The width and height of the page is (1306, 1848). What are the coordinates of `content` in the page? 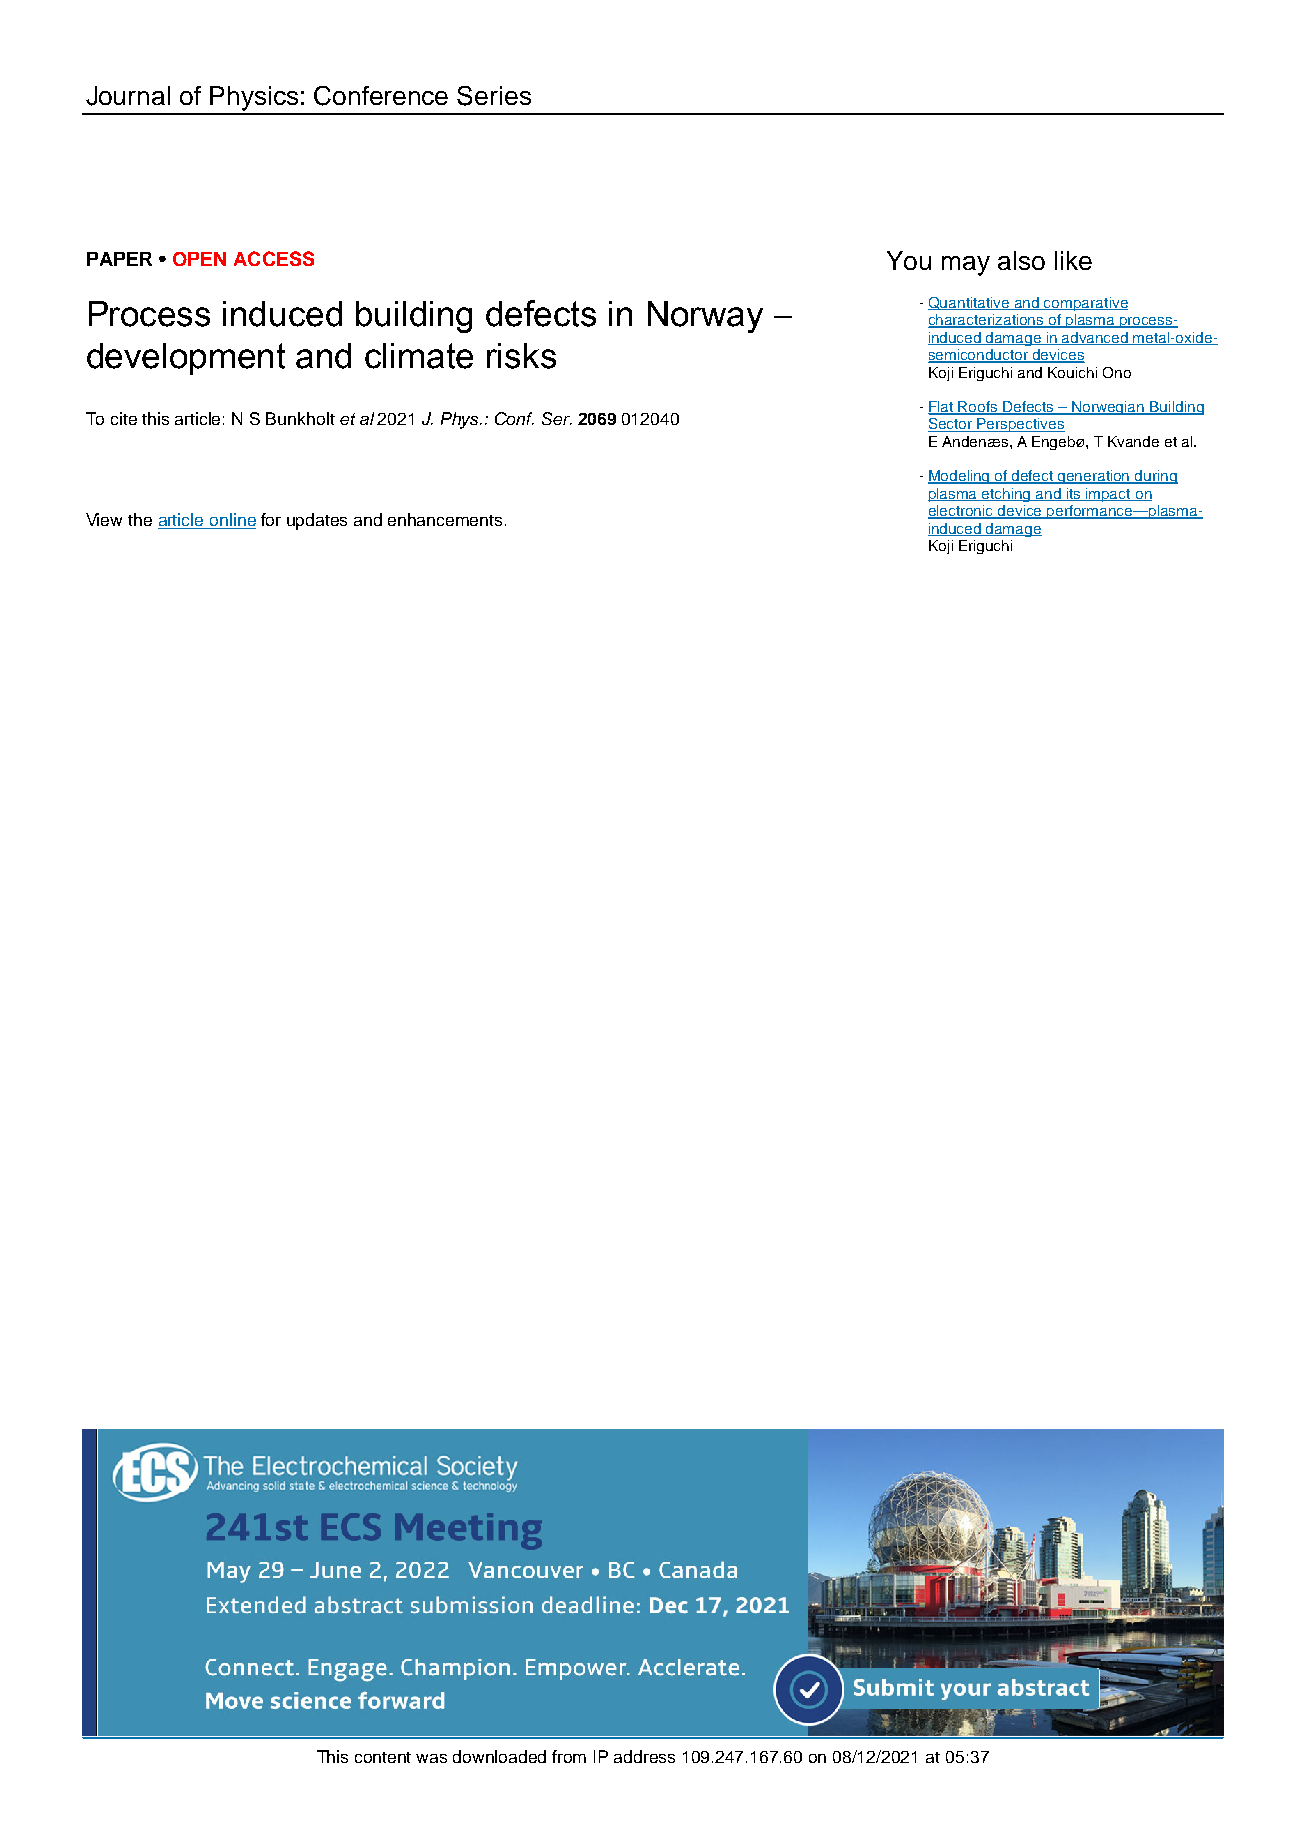 It's located at (383, 1757).
